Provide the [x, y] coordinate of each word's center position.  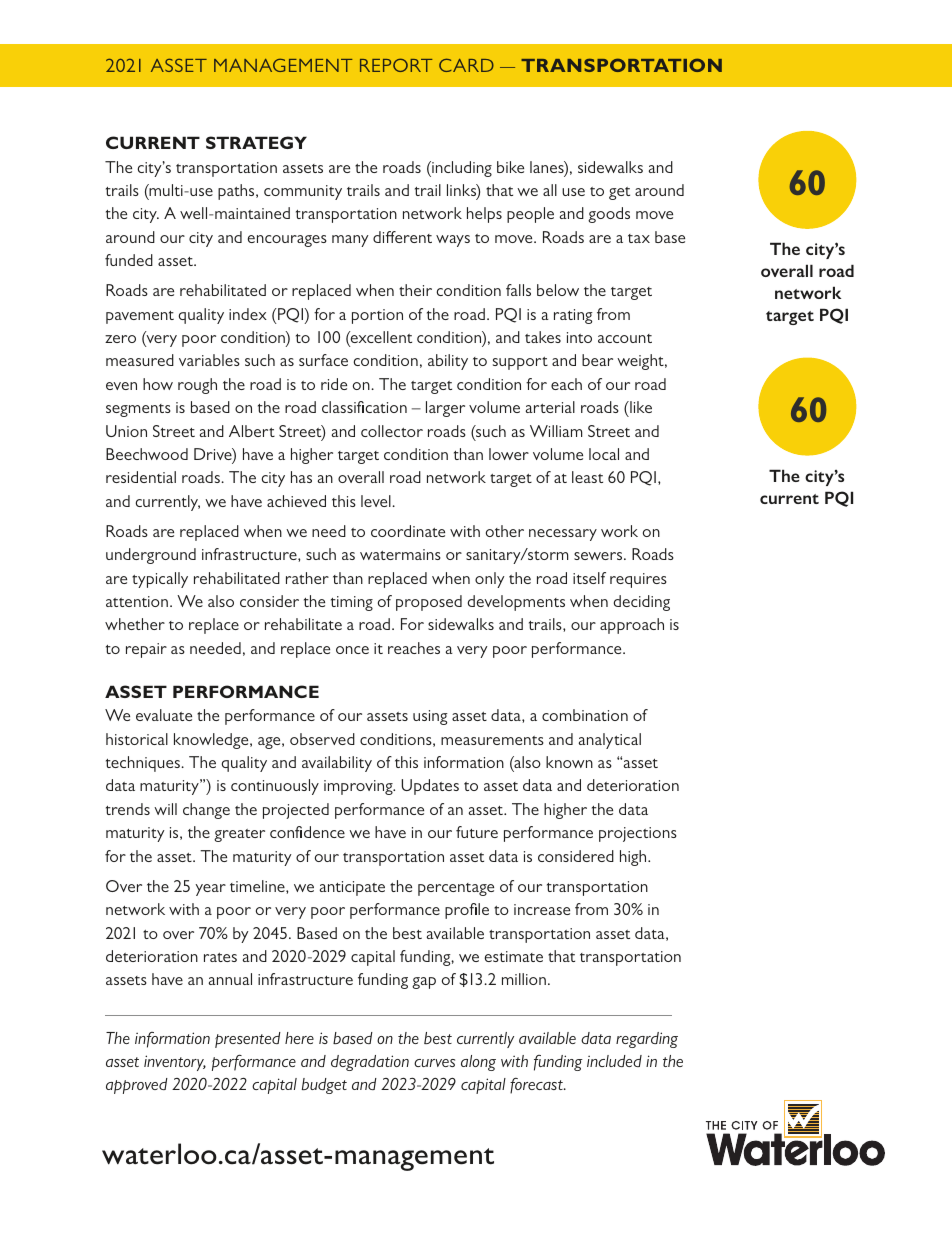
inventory [175, 1063]
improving [359, 787]
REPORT [396, 65]
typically [160, 580]
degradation [370, 1063]
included [614, 1061]
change [206, 811]
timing [352, 603]
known [569, 762]
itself [589, 578]
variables [209, 360]
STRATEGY [256, 142]
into [579, 337]
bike [510, 167]
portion [377, 316]
